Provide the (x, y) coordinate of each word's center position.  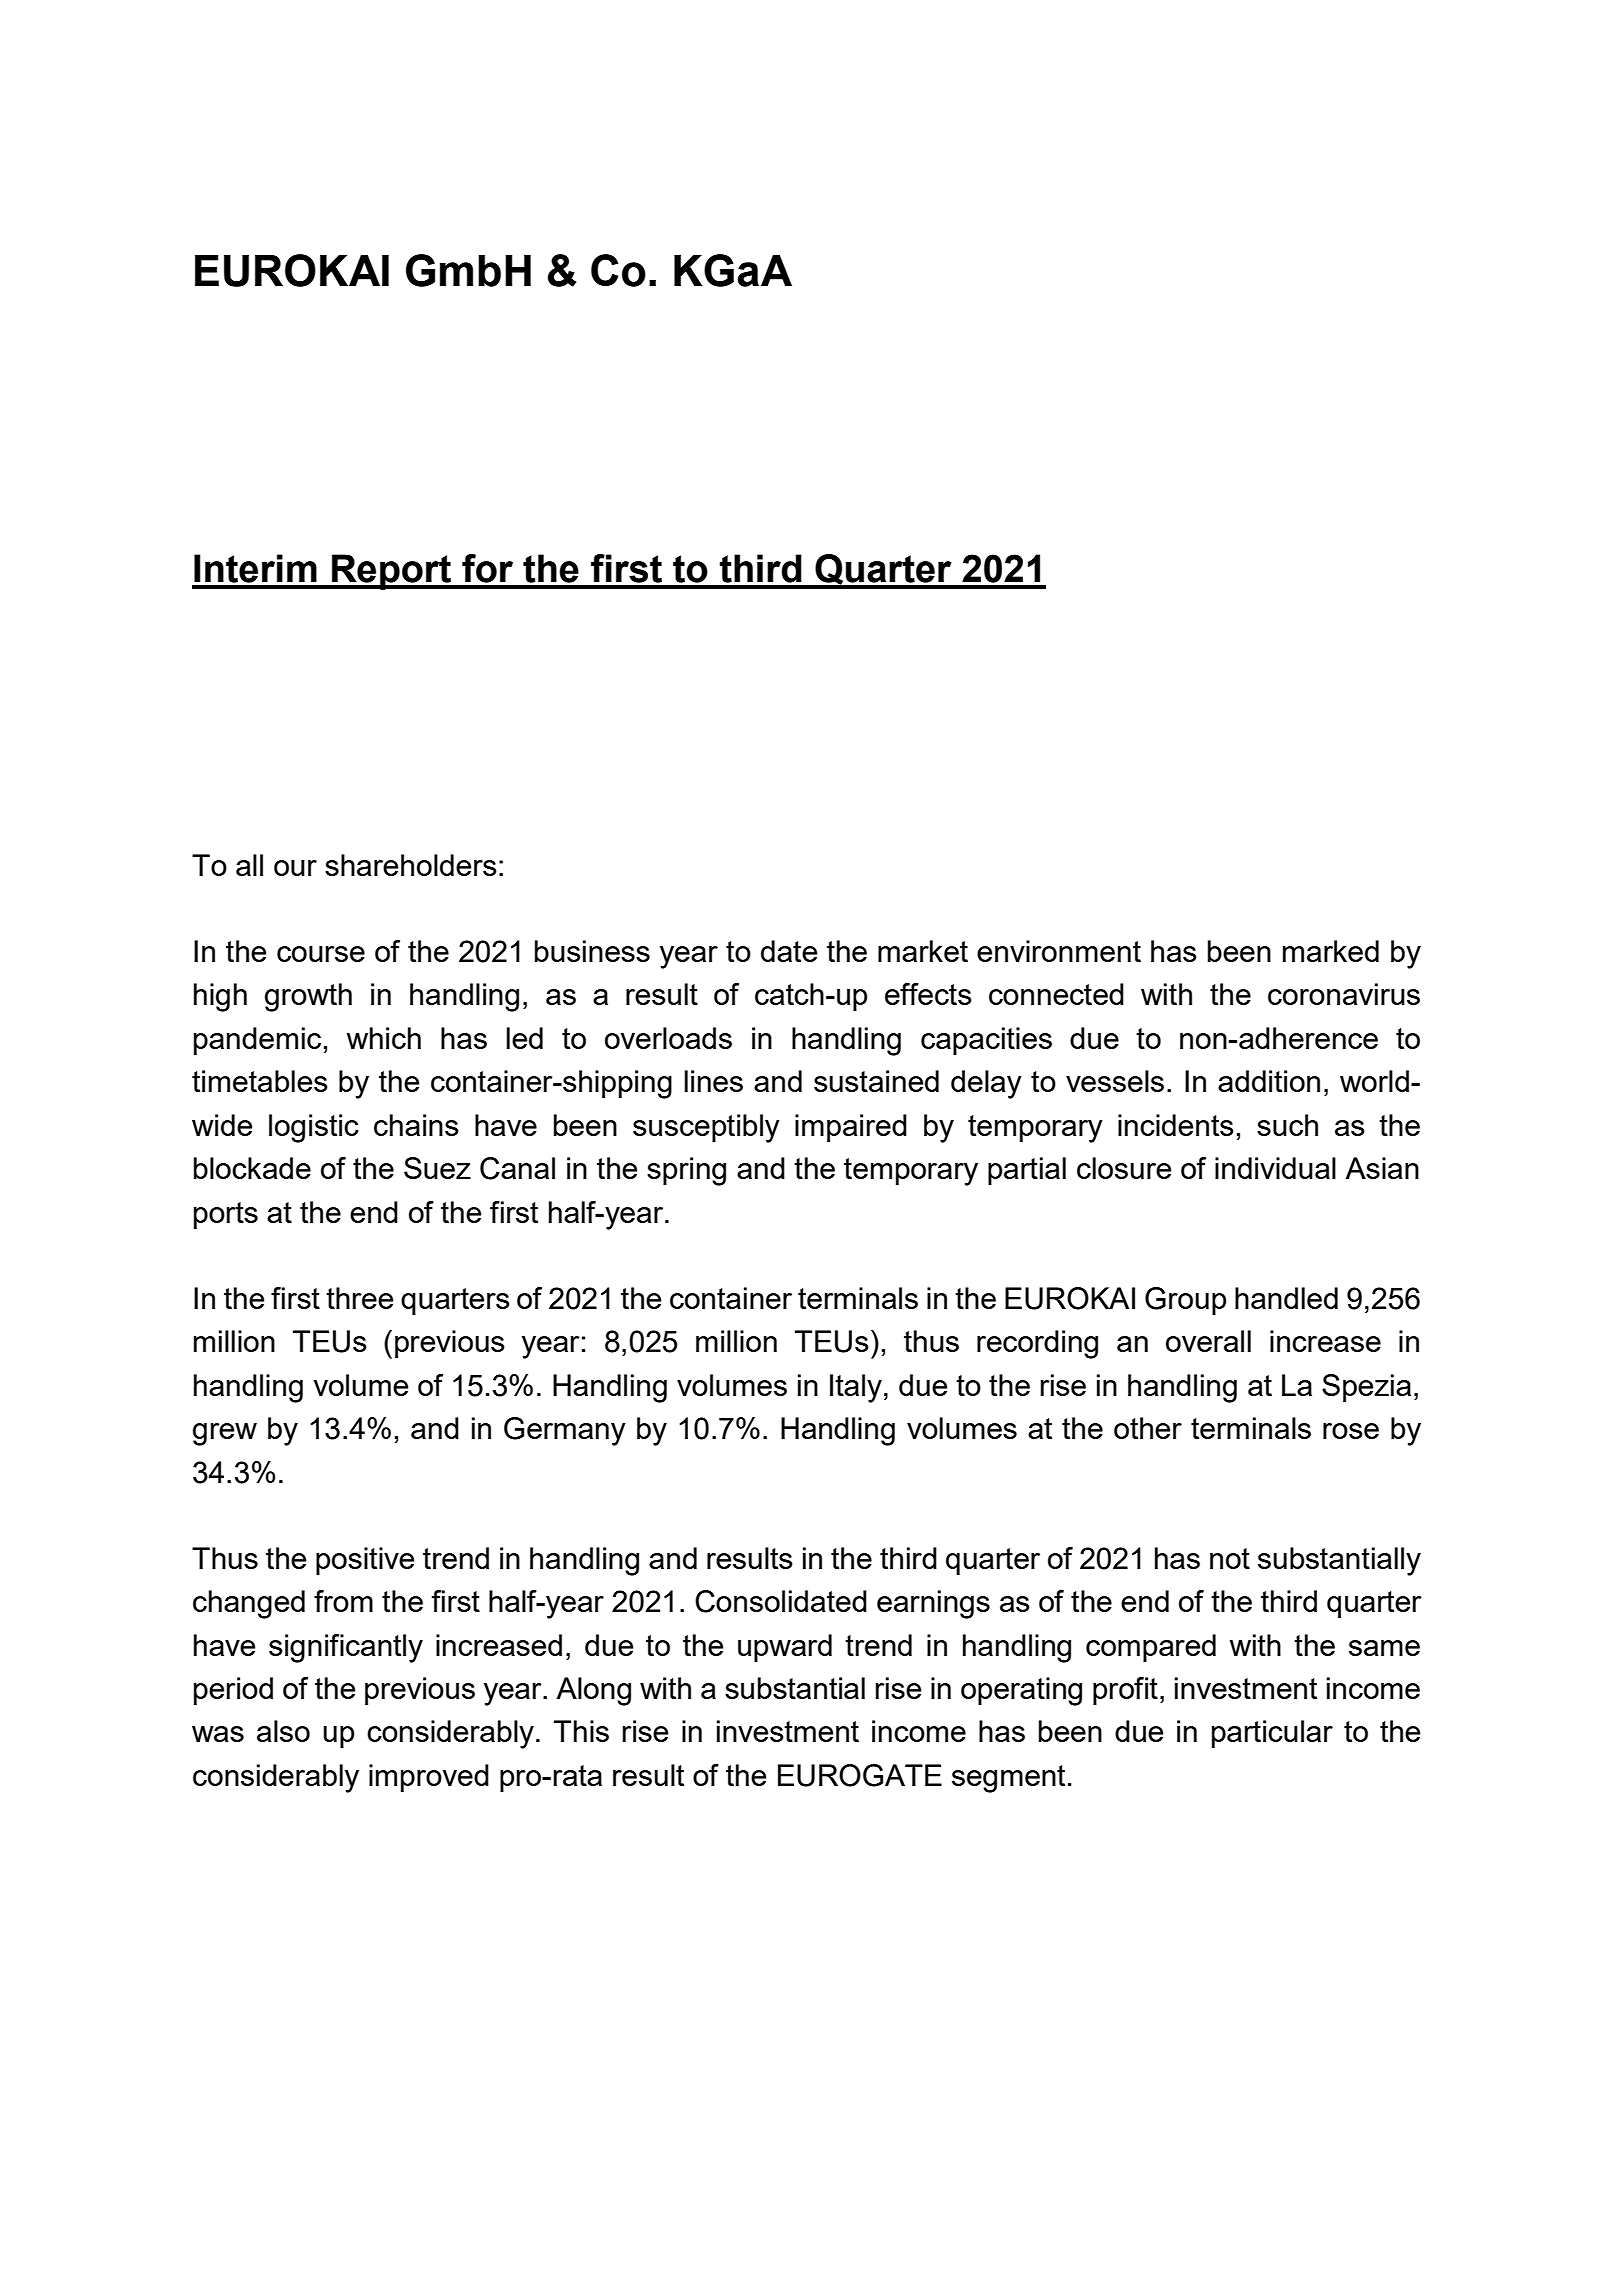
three (359, 1298)
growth (308, 997)
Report (392, 572)
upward (785, 1648)
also (283, 1731)
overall (1208, 1341)
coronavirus (1344, 994)
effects (928, 994)
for (487, 568)
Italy (856, 1388)
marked (1331, 951)
